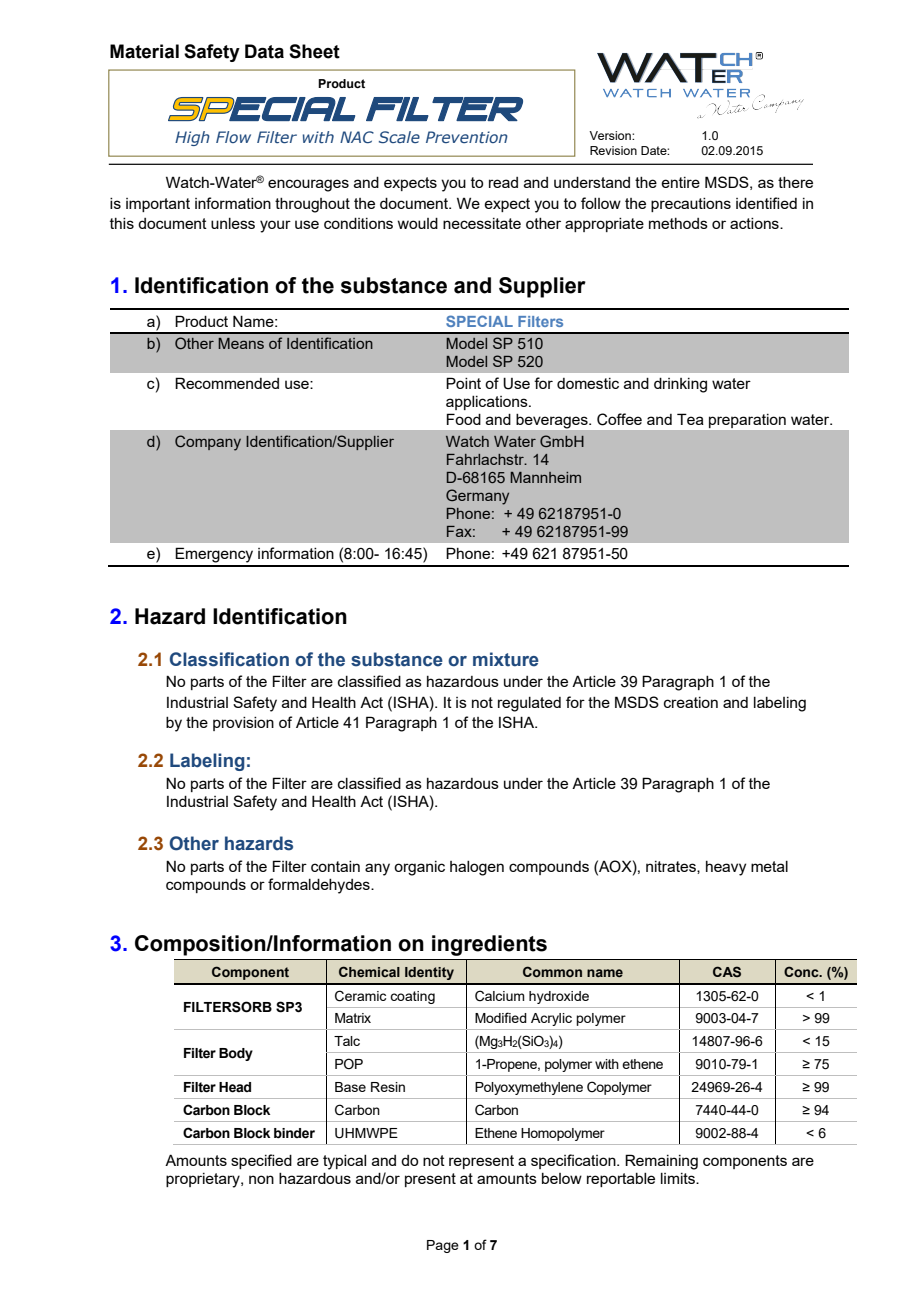  Describe the element at coordinates (479, 321) in the page. I see `SPECIAL` at that location.
